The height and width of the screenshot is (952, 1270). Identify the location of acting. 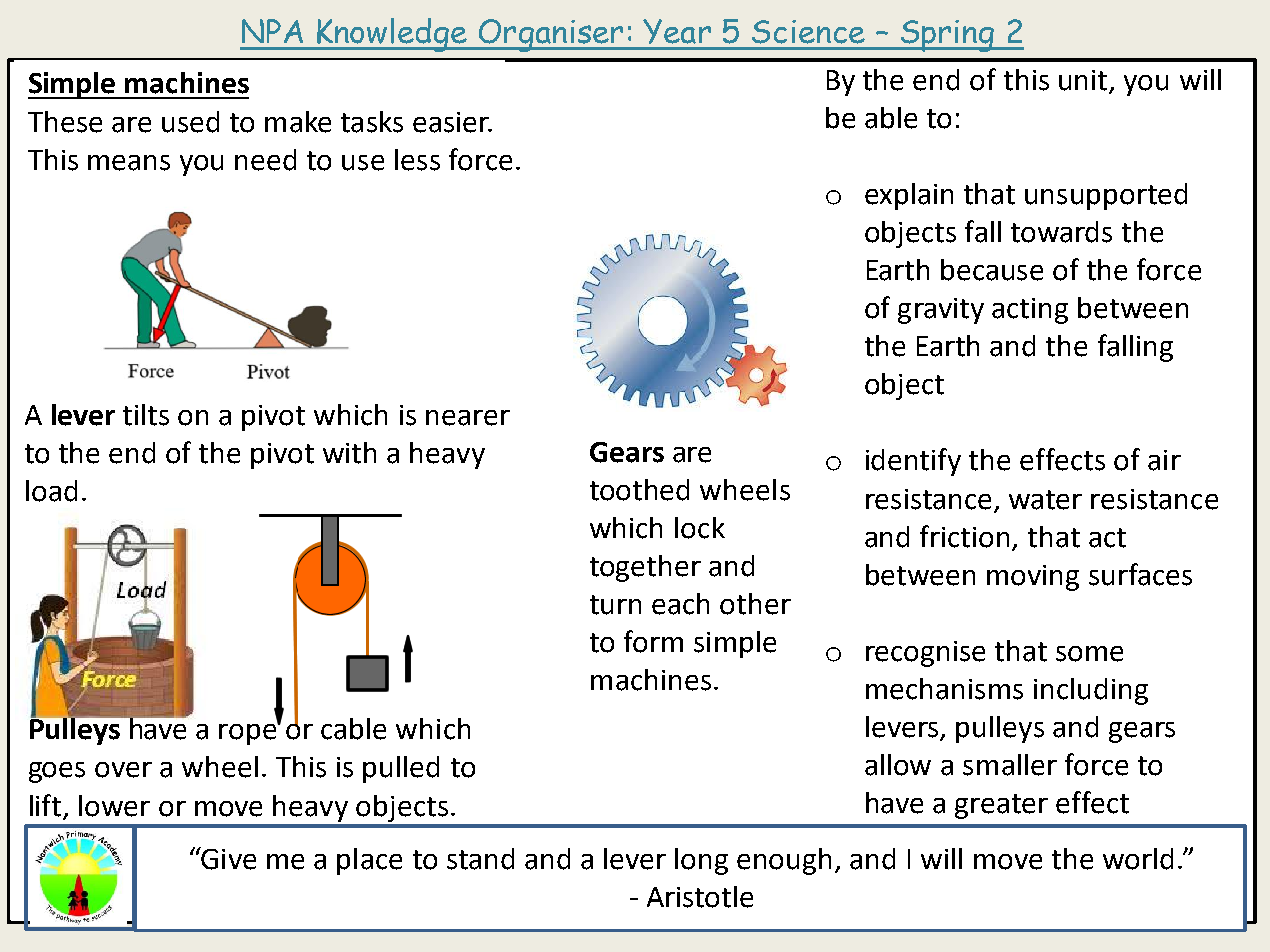
(1030, 311).
